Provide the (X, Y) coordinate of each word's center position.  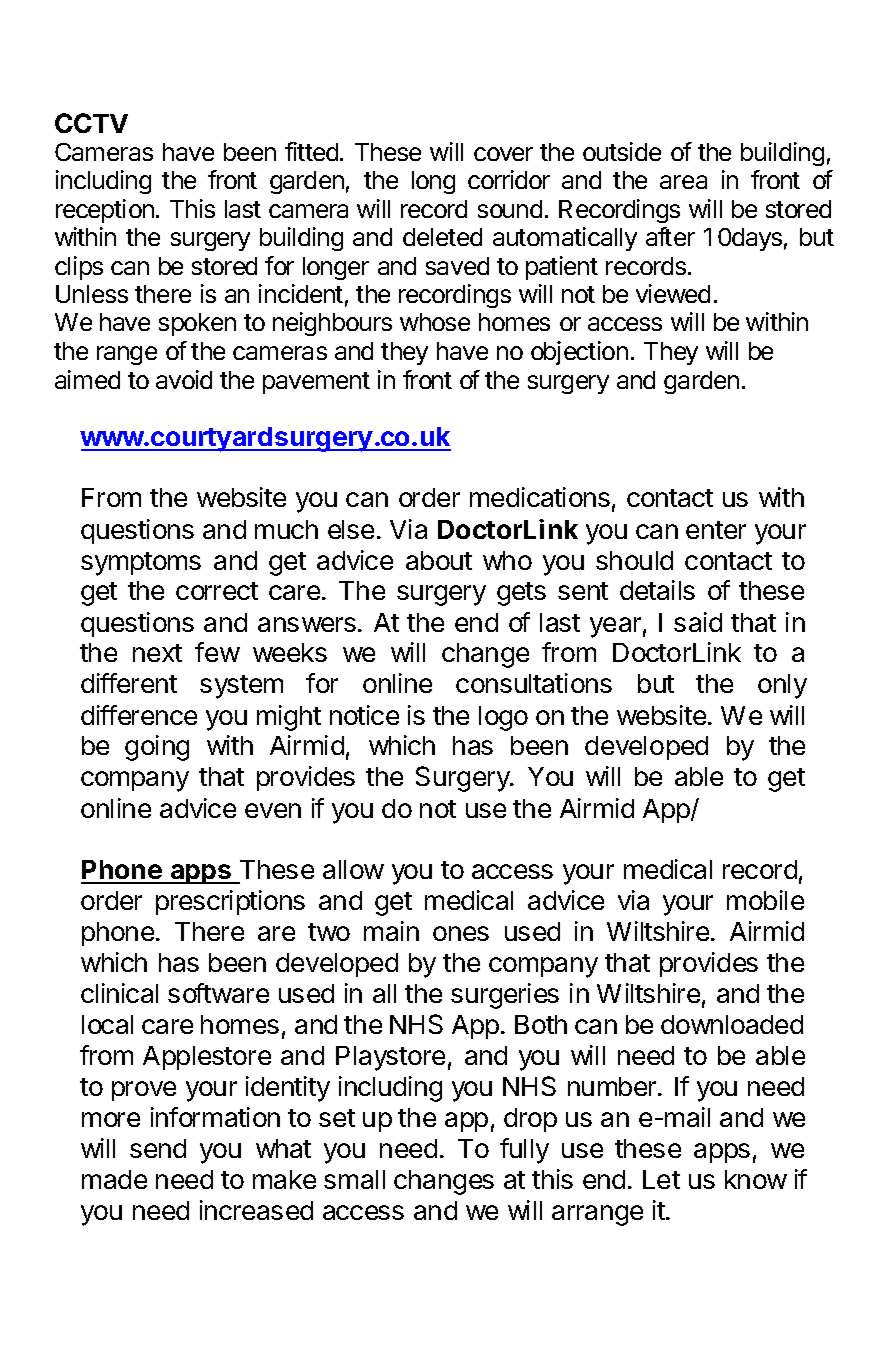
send (158, 1148)
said (698, 622)
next (157, 653)
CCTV (91, 123)
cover (503, 154)
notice (364, 715)
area (683, 182)
